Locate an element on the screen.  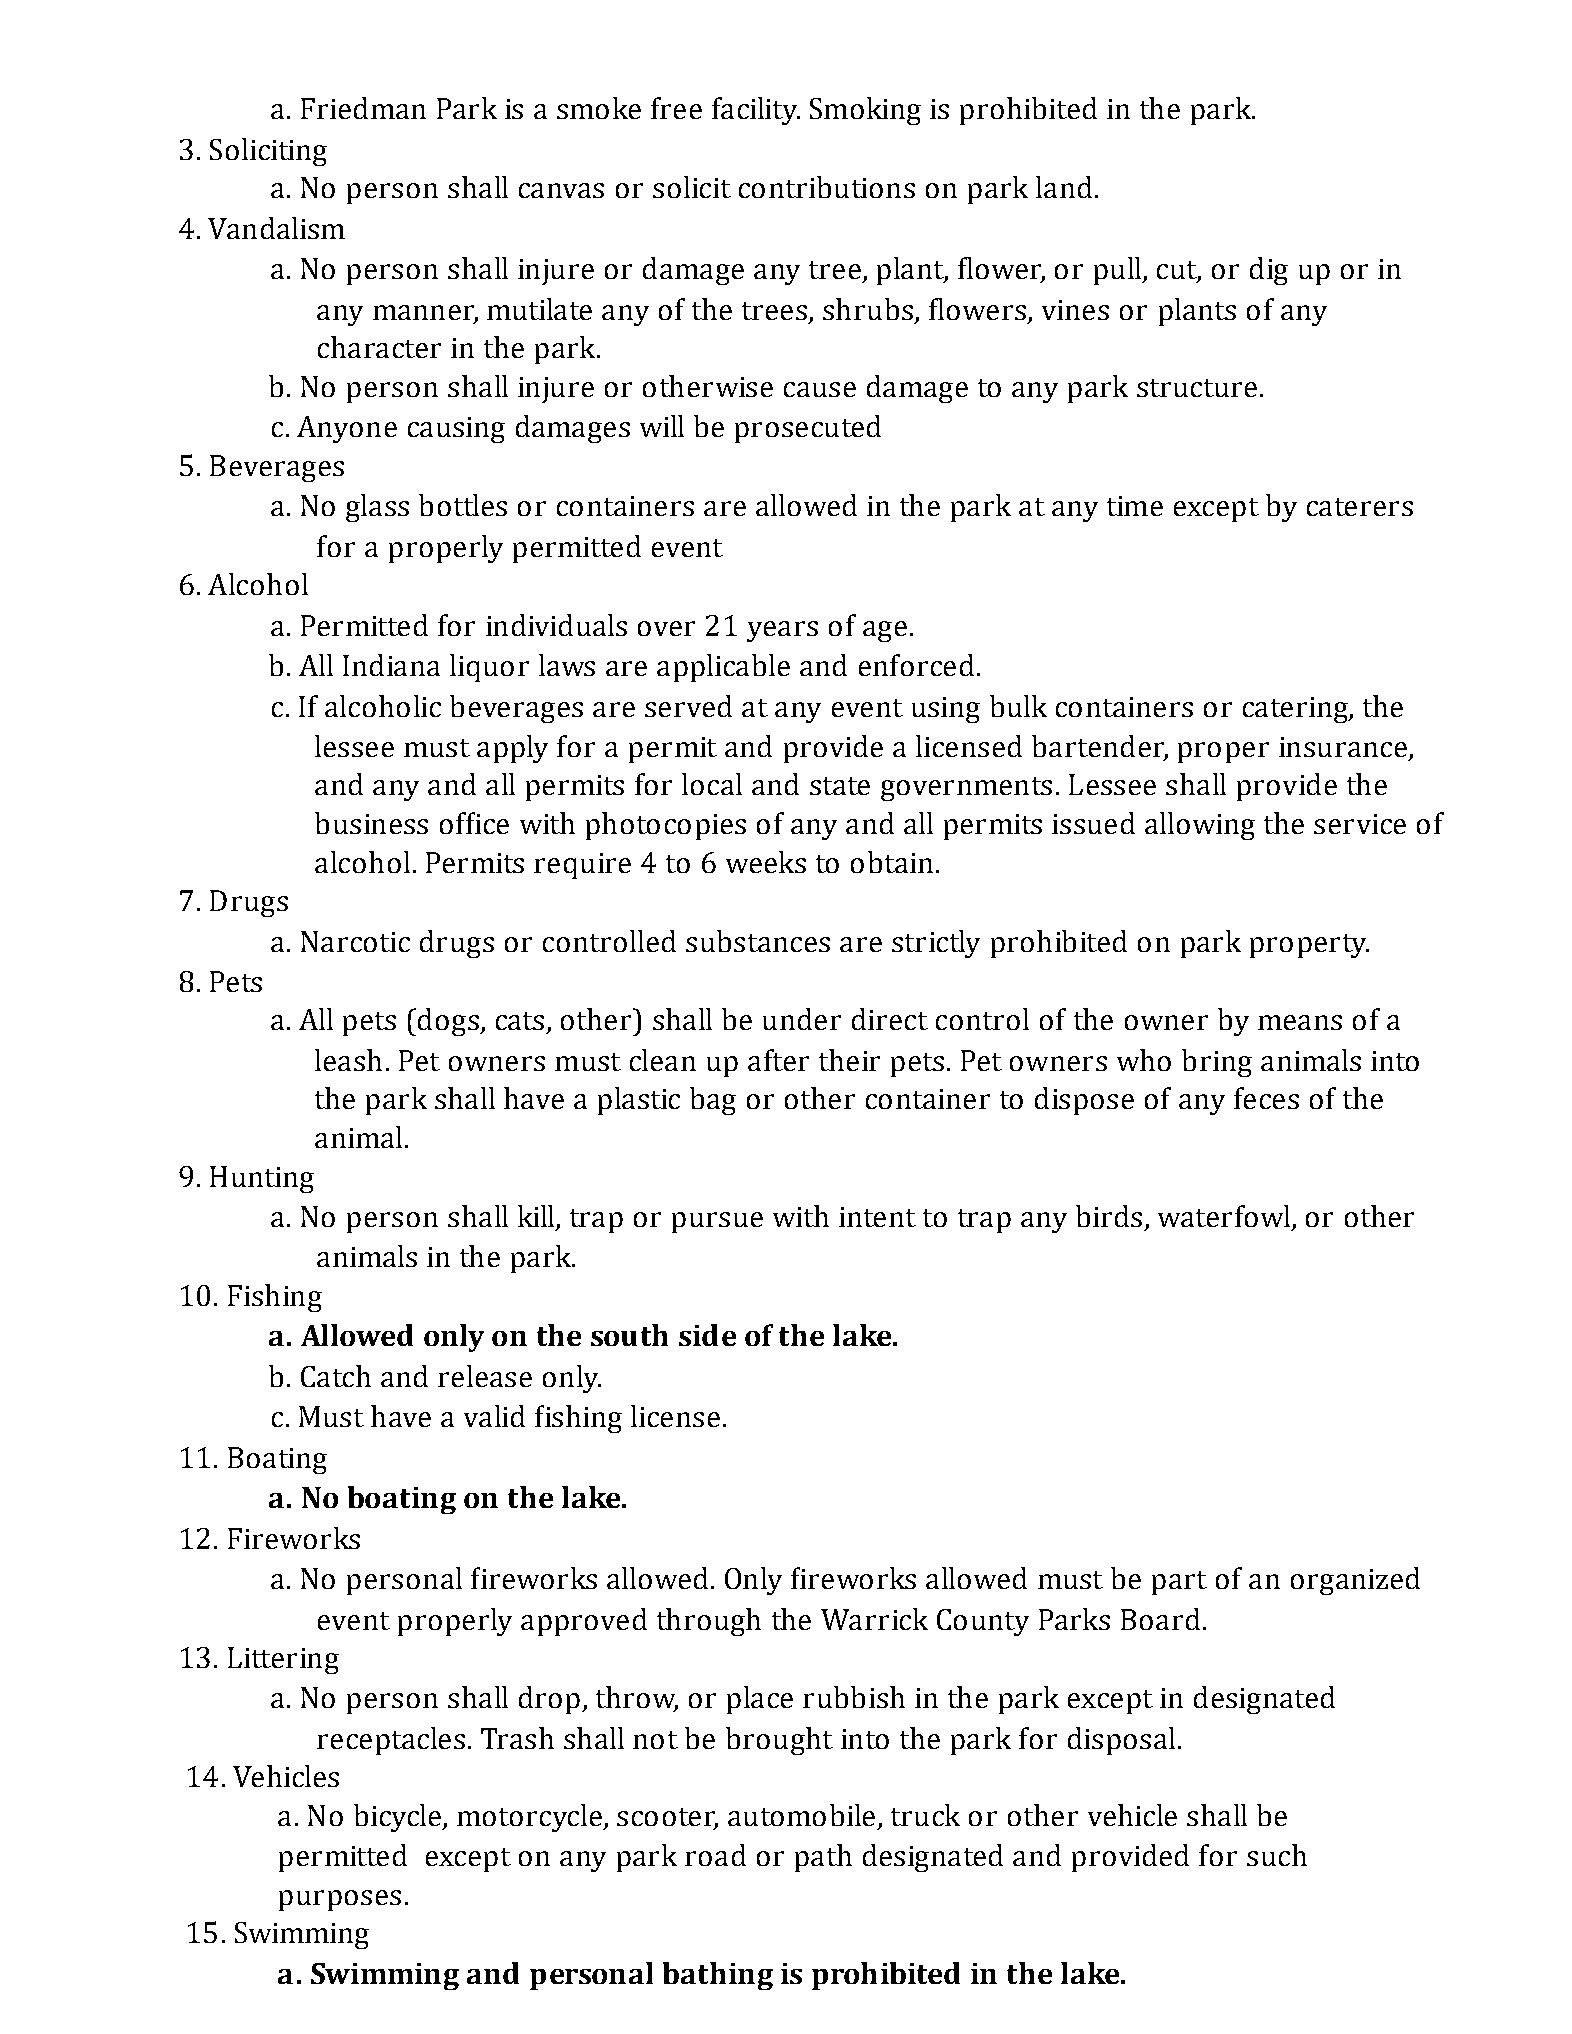
side is located at coordinates (707, 1335).
